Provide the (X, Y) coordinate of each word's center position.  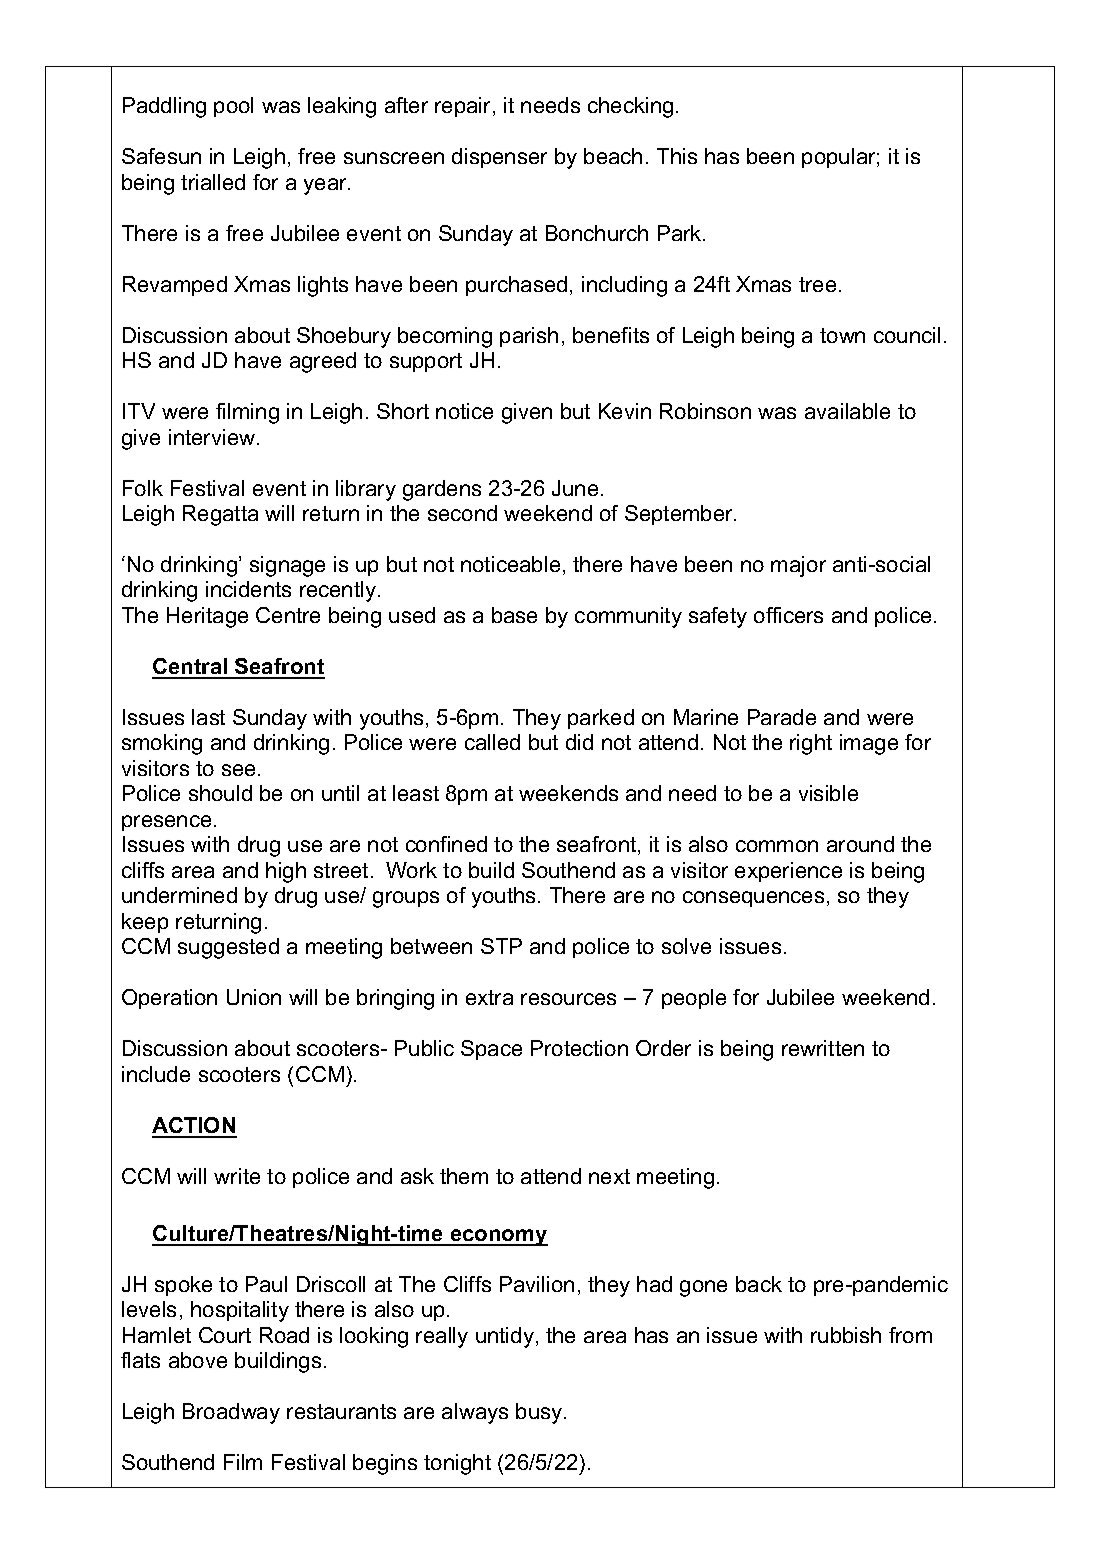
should (220, 793)
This (677, 156)
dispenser (499, 158)
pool (233, 107)
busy (540, 1413)
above (198, 1360)
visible (828, 793)
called (492, 742)
